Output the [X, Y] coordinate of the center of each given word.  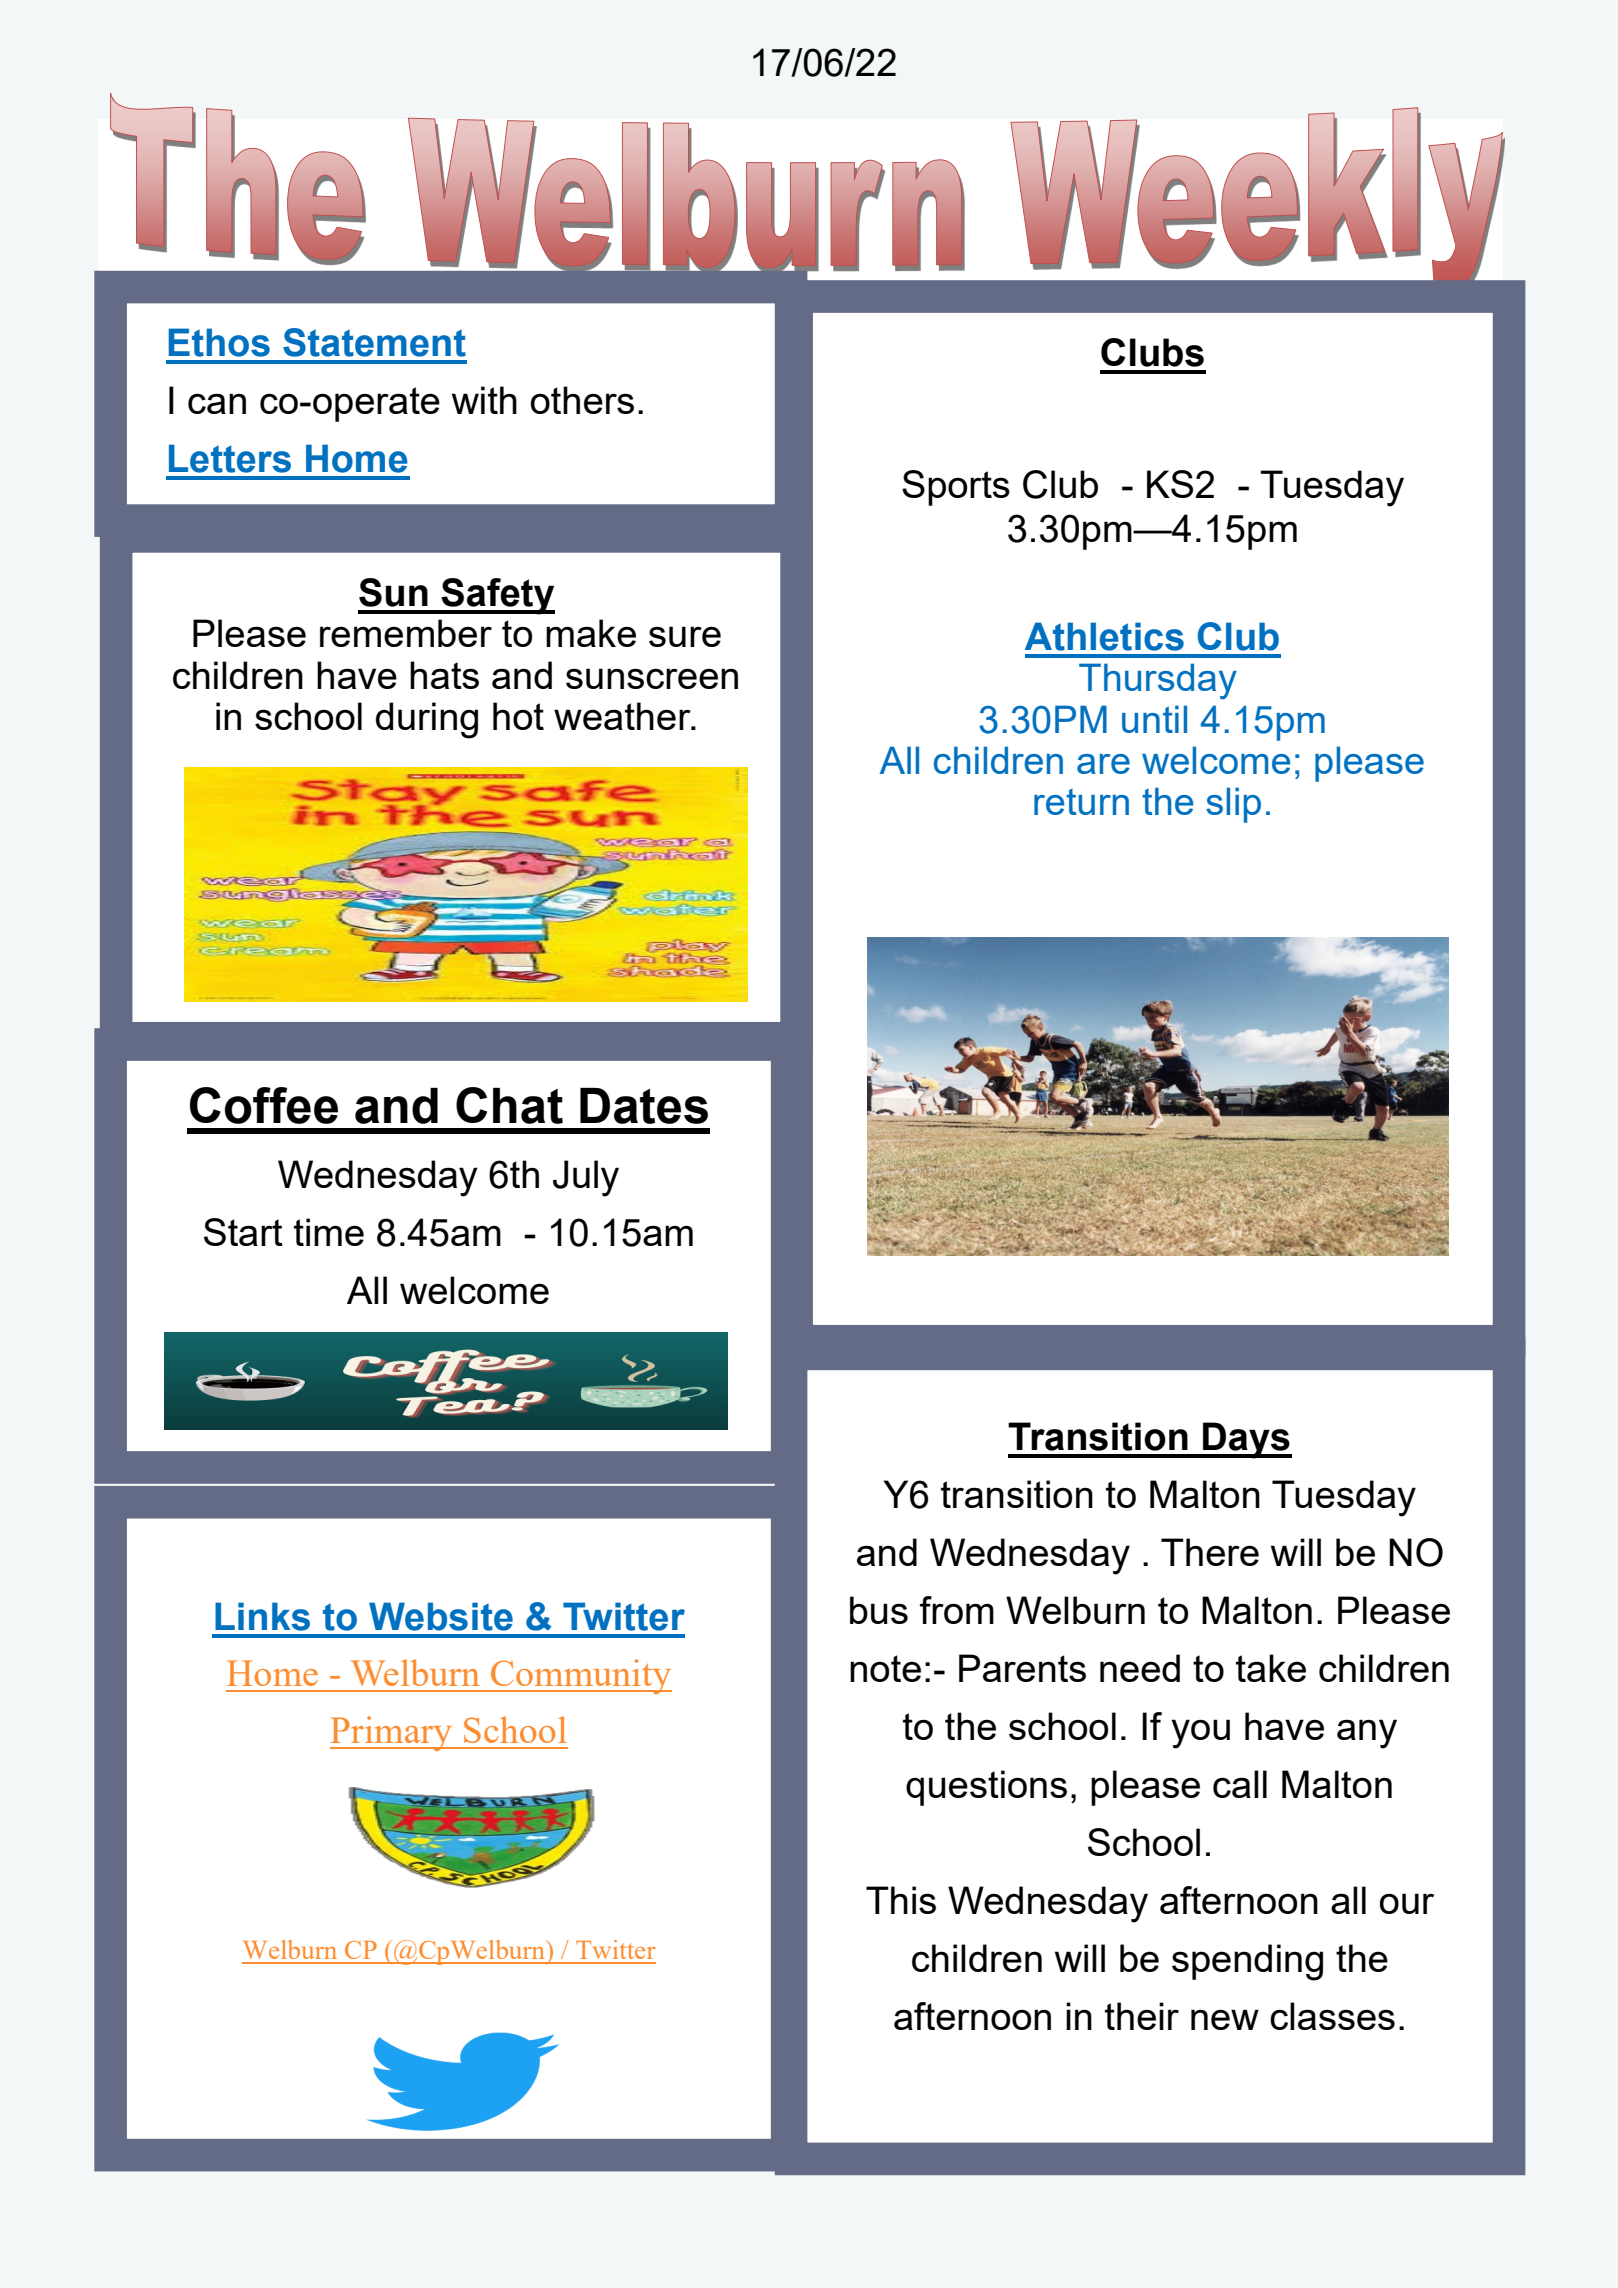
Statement [374, 342]
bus [879, 1610]
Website [441, 1616]
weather [623, 716]
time [329, 1232]
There [1210, 1552]
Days [1246, 1440]
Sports [956, 488]
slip [1233, 805]
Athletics [1104, 636]
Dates [644, 1106]
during [427, 720]
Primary [392, 1733]
